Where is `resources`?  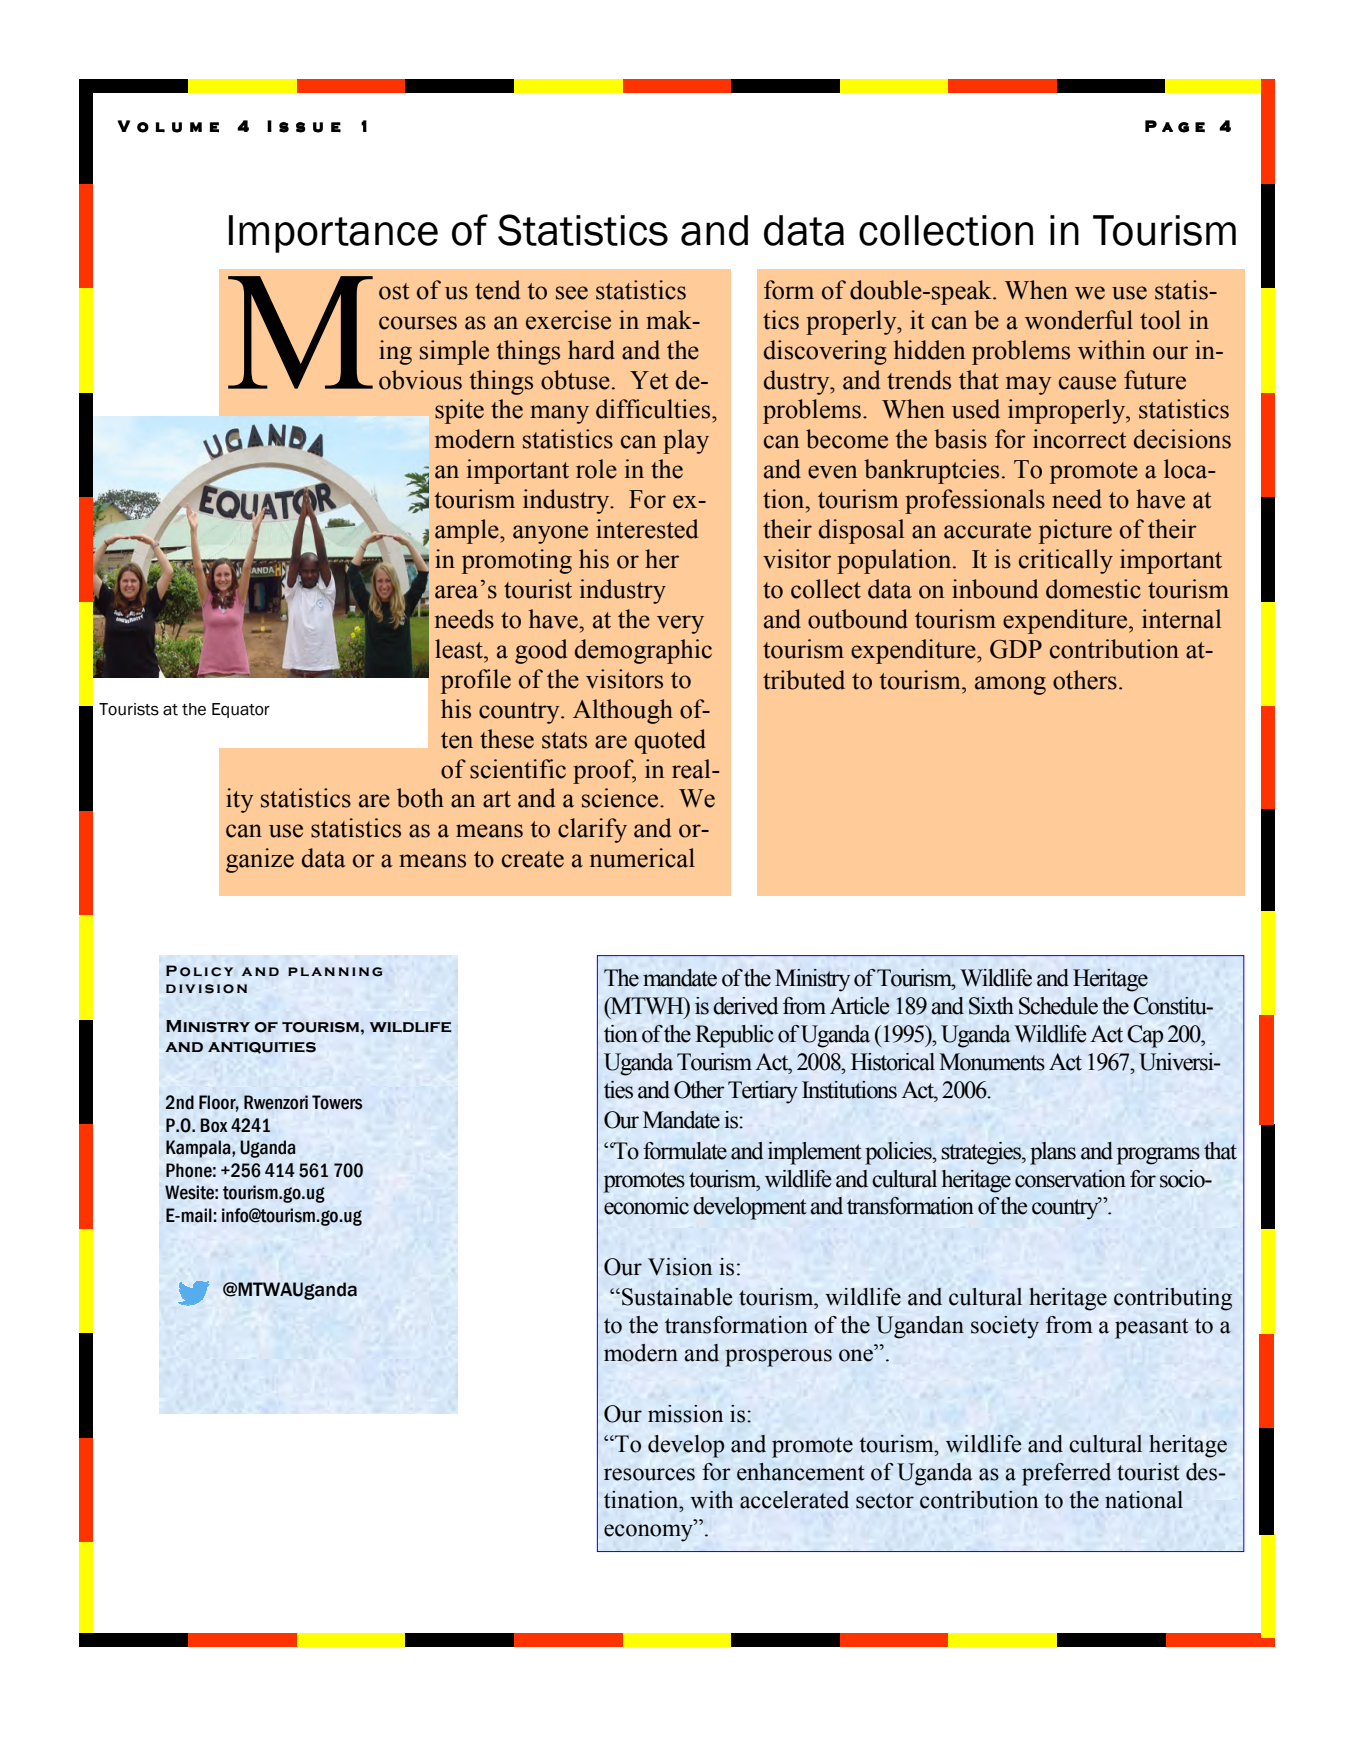
resources is located at coordinates (649, 1474).
